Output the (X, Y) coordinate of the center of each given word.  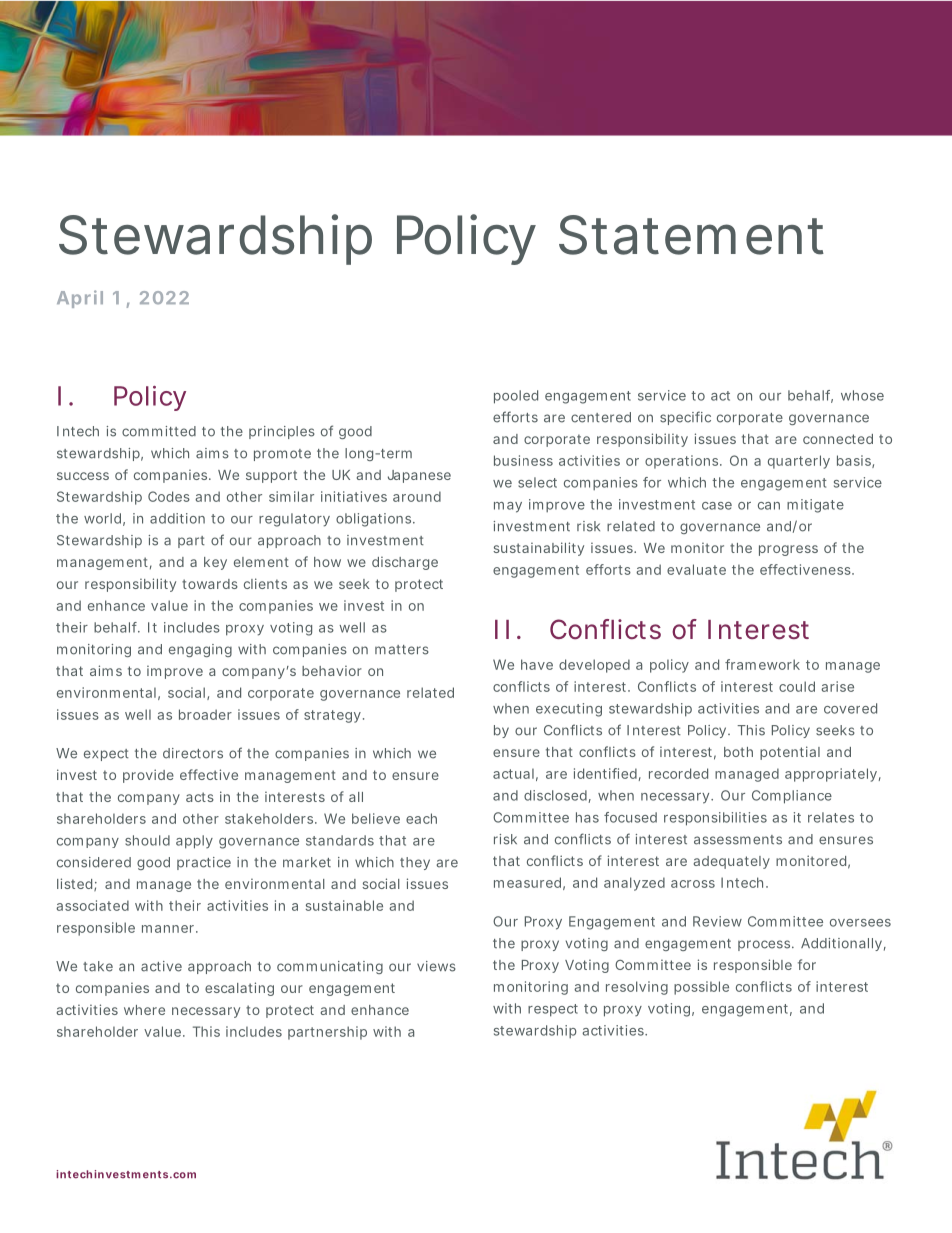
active (161, 966)
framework (762, 664)
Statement (691, 235)
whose (862, 395)
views (436, 966)
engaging (200, 650)
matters (402, 650)
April (80, 299)
